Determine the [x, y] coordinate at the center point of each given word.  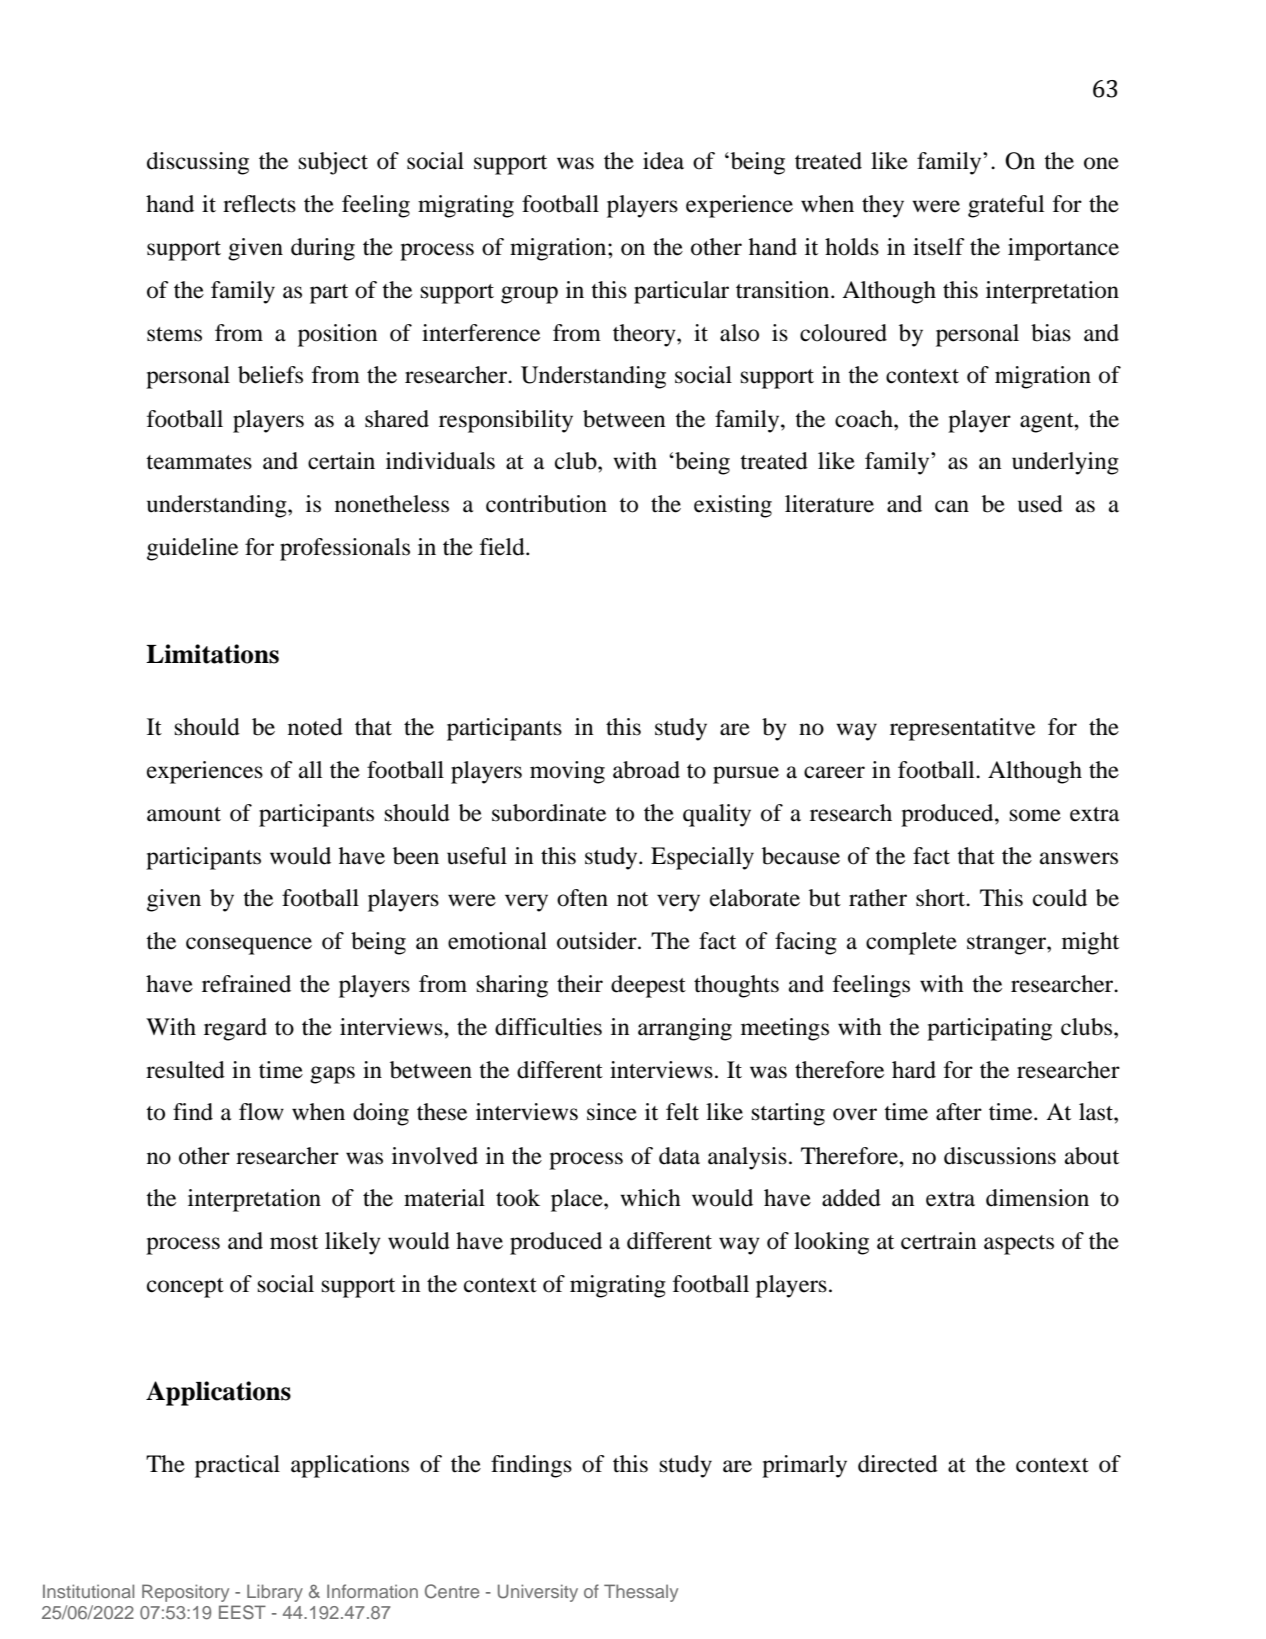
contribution [546, 504]
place [578, 1200]
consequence [249, 946]
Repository [185, 1593]
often [582, 898]
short [942, 898]
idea [663, 161]
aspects [1019, 1245]
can [952, 506]
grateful [1006, 206]
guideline [192, 549]
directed [898, 1464]
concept [185, 1288]
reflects [259, 204]
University [538, 1593]
